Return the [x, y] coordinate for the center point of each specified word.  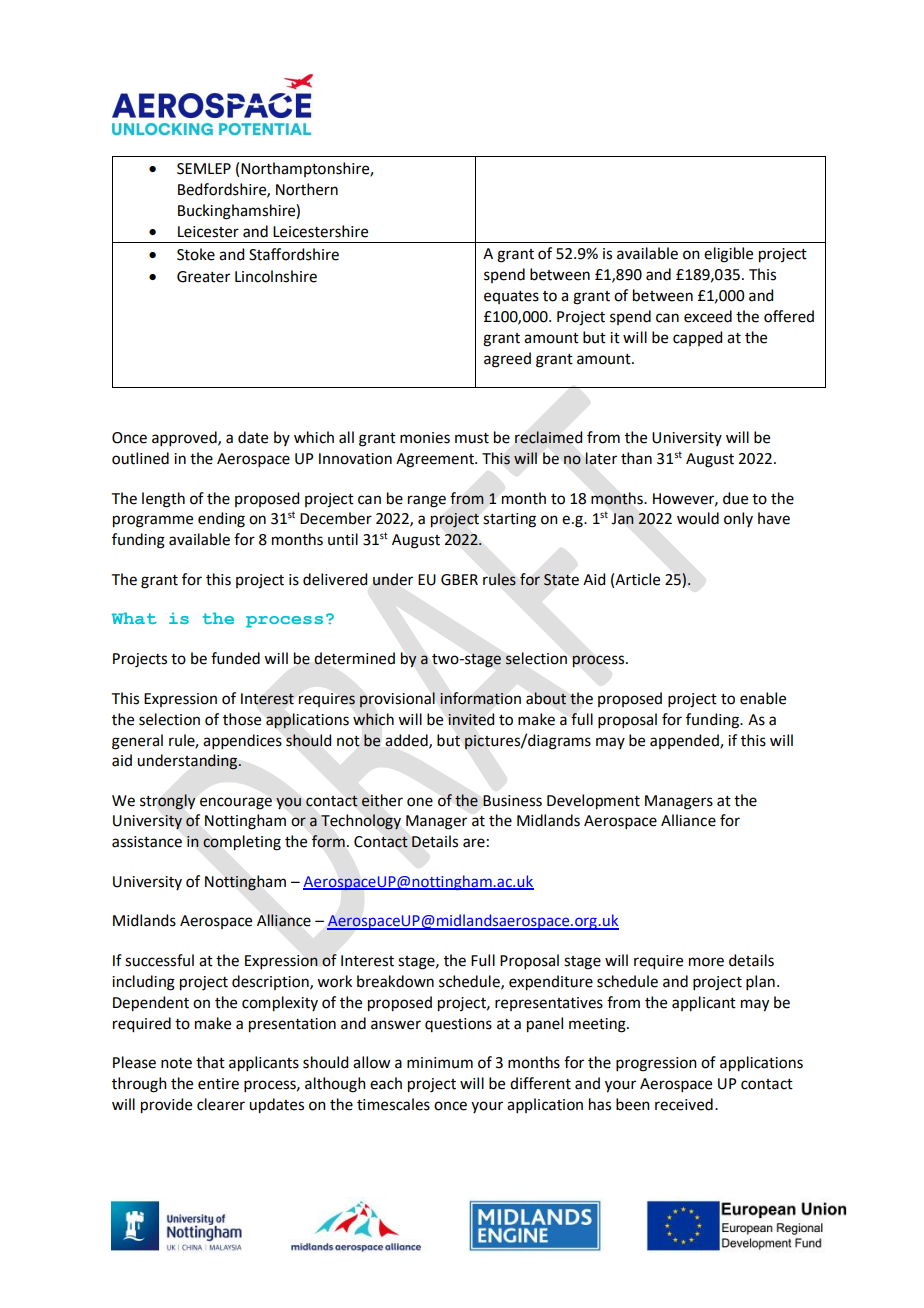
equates [511, 297]
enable [763, 698]
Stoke [196, 254]
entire [218, 1084]
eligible [728, 255]
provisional [397, 700]
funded [235, 658]
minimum [440, 1063]
